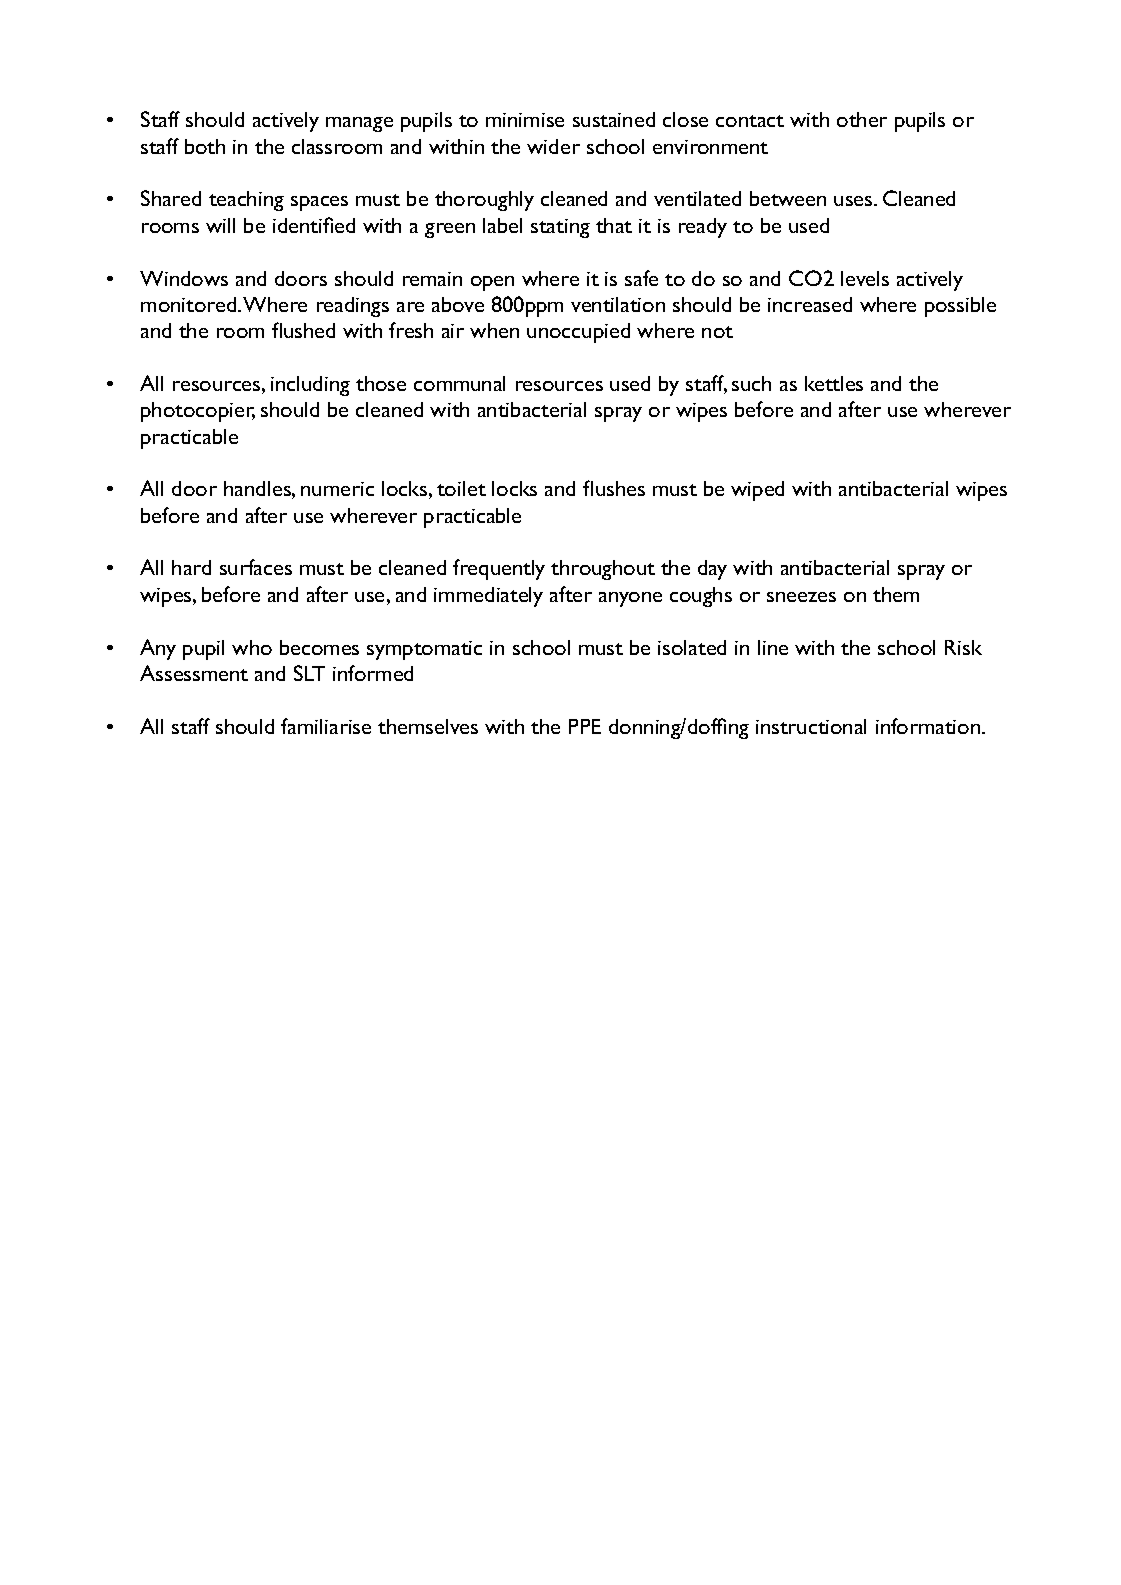 The image size is (1121, 1585). Describe the element at coordinates (205, 146) in the screenshot. I see `both` at that location.
